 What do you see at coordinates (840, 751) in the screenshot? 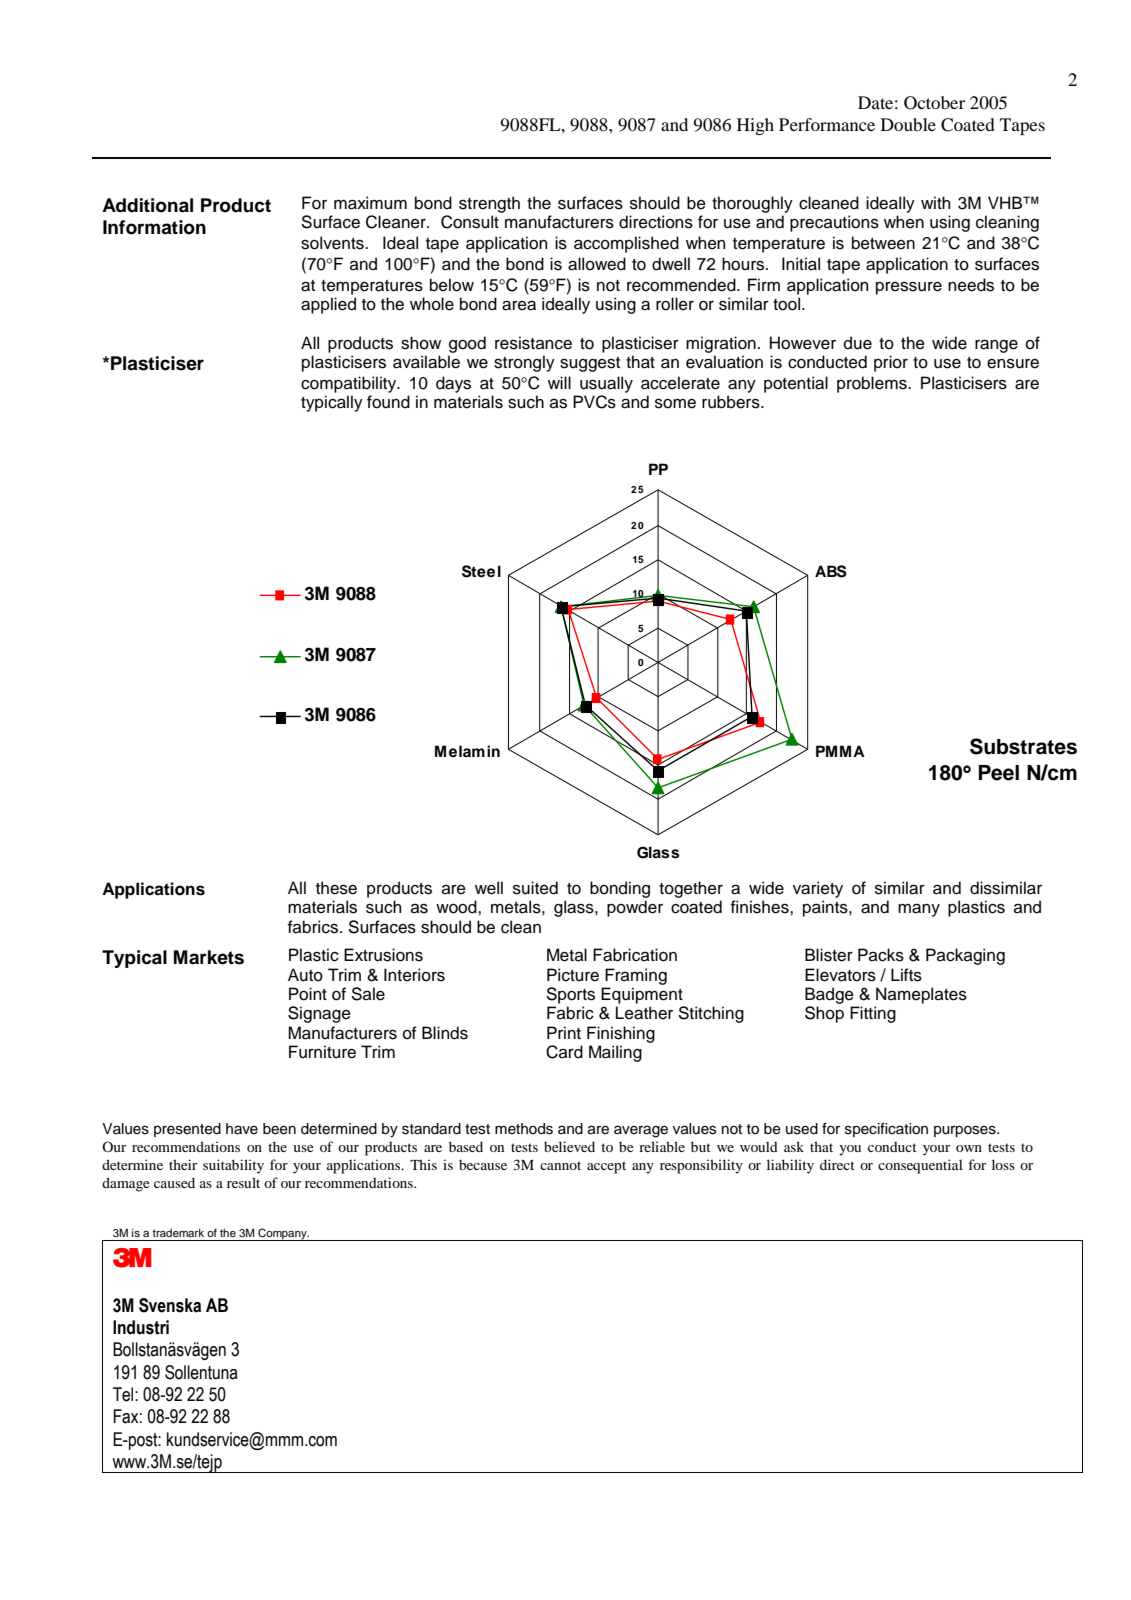
I see `PMMA` at bounding box center [840, 751].
